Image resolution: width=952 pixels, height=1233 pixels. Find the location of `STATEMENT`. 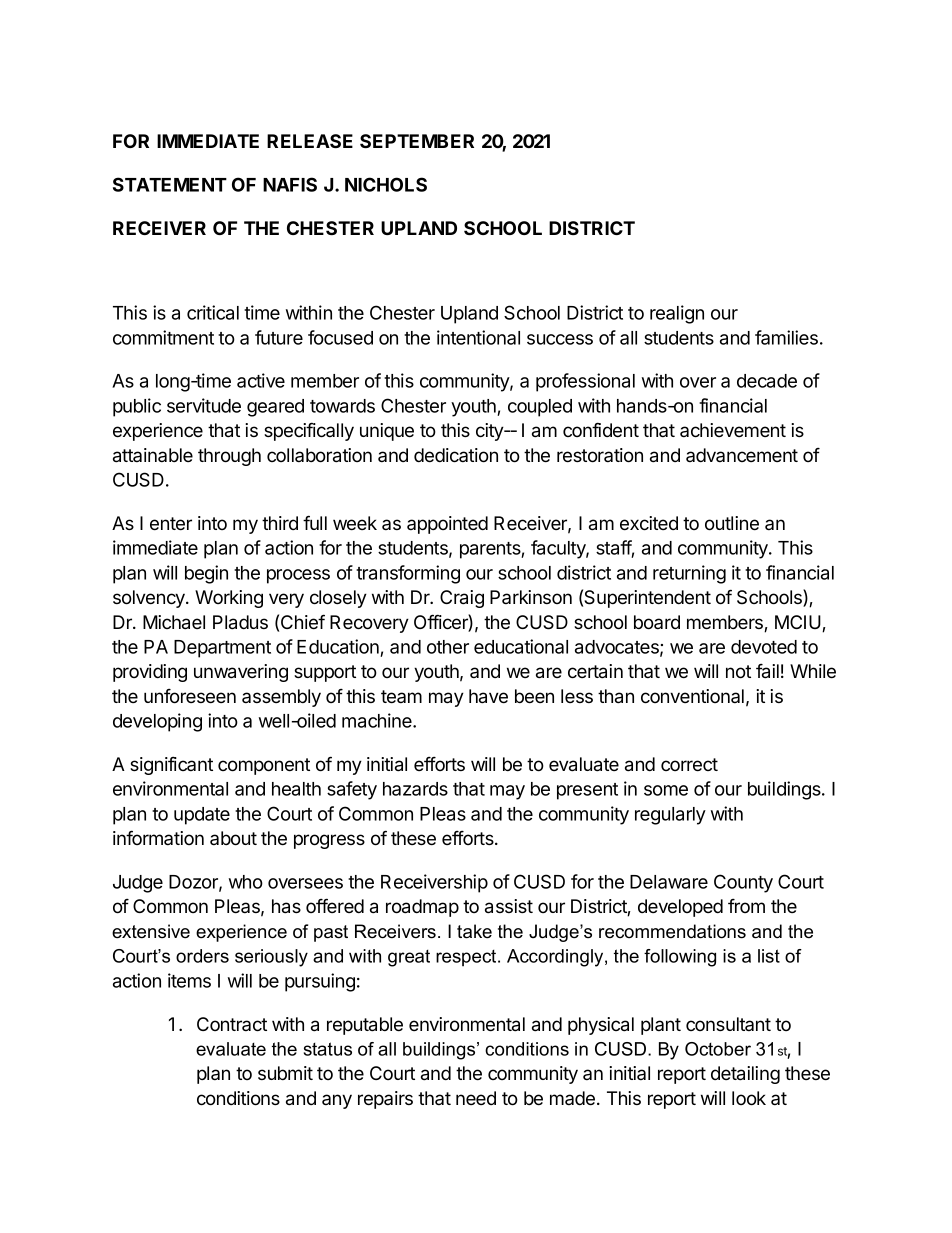

STATEMENT is located at coordinates (170, 184).
